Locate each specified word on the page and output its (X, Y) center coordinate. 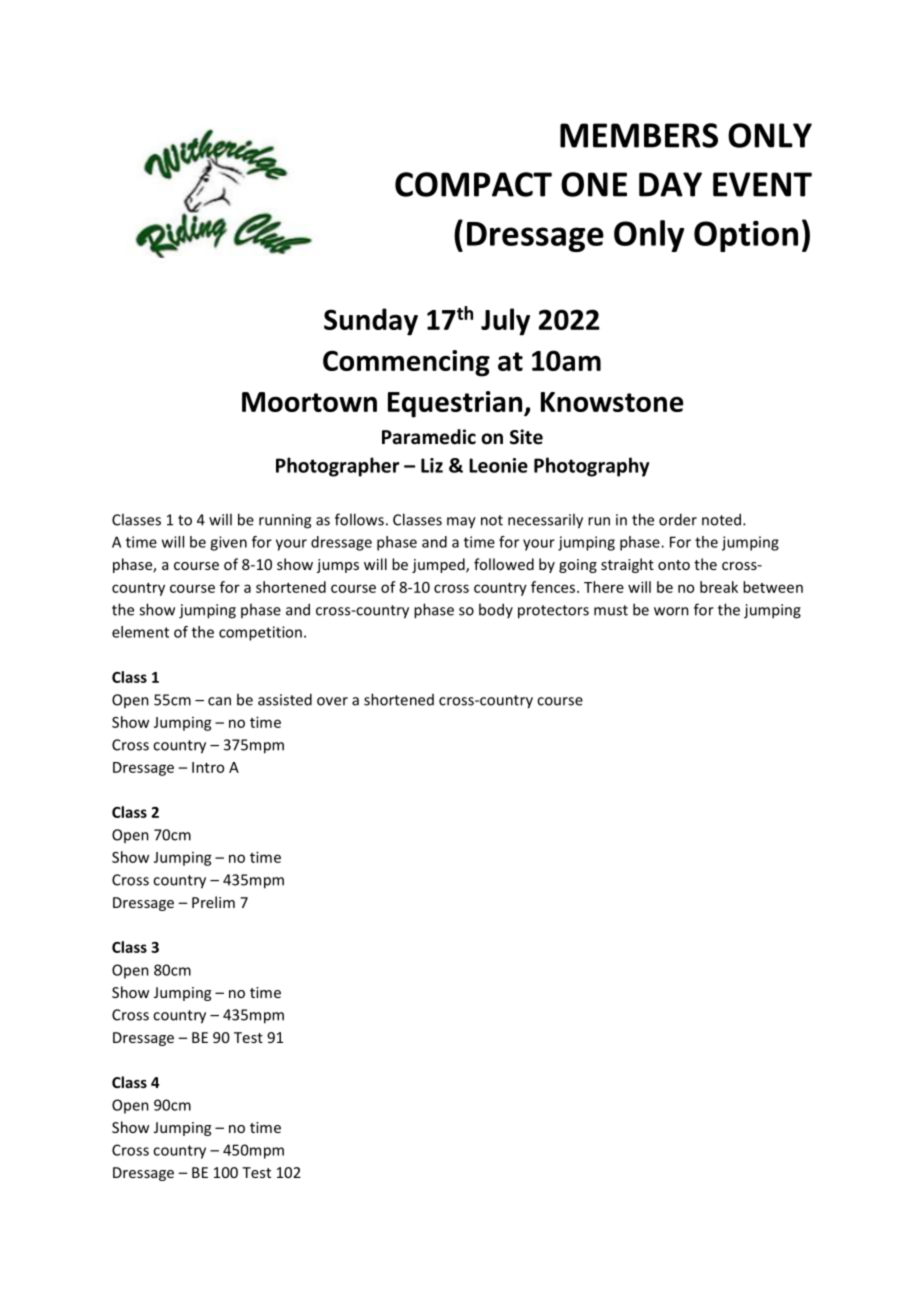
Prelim (213, 902)
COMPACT (473, 184)
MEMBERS (639, 135)
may (461, 523)
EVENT (762, 184)
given (228, 543)
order (678, 519)
